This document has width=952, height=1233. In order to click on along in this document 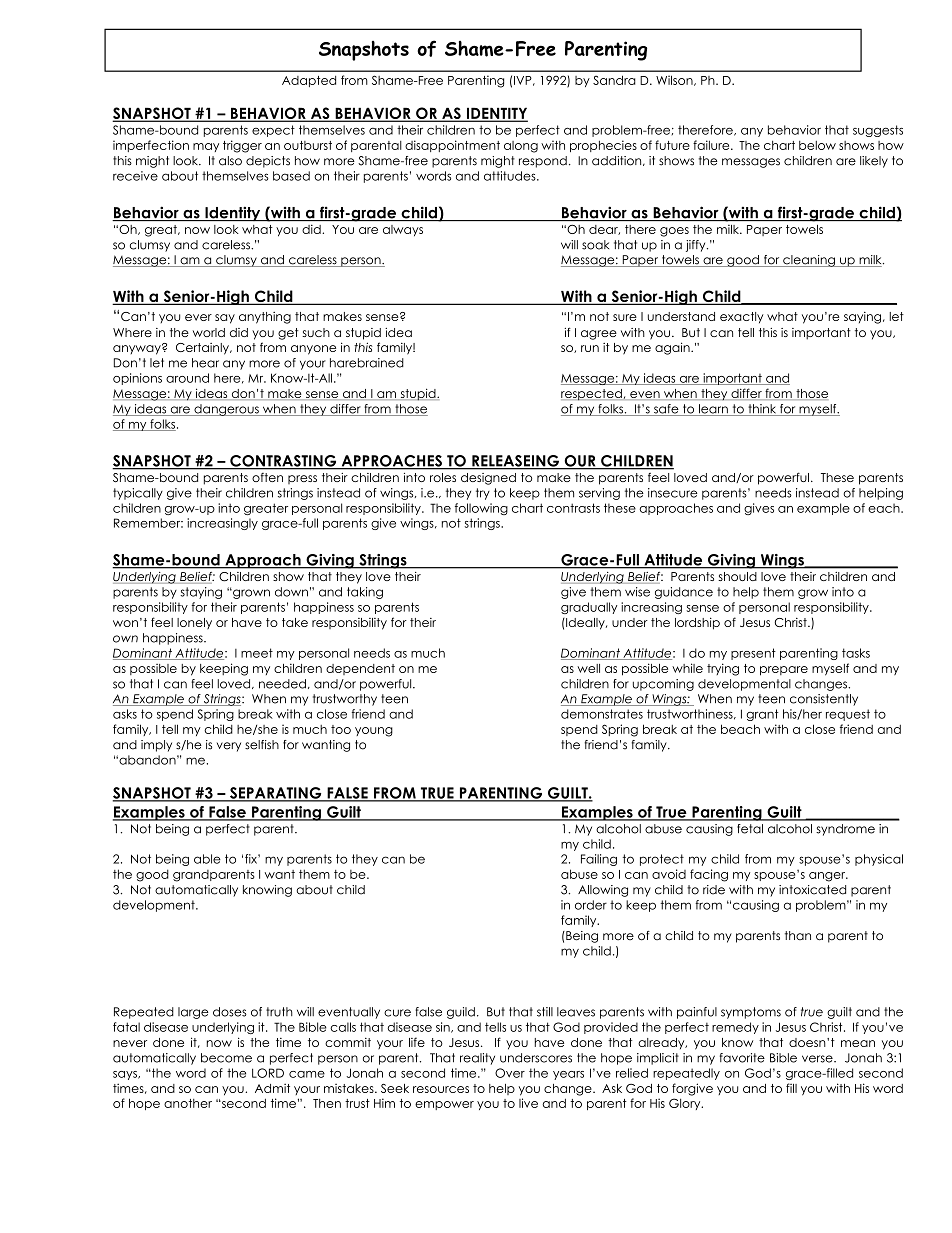, I will do `click(521, 147)`.
